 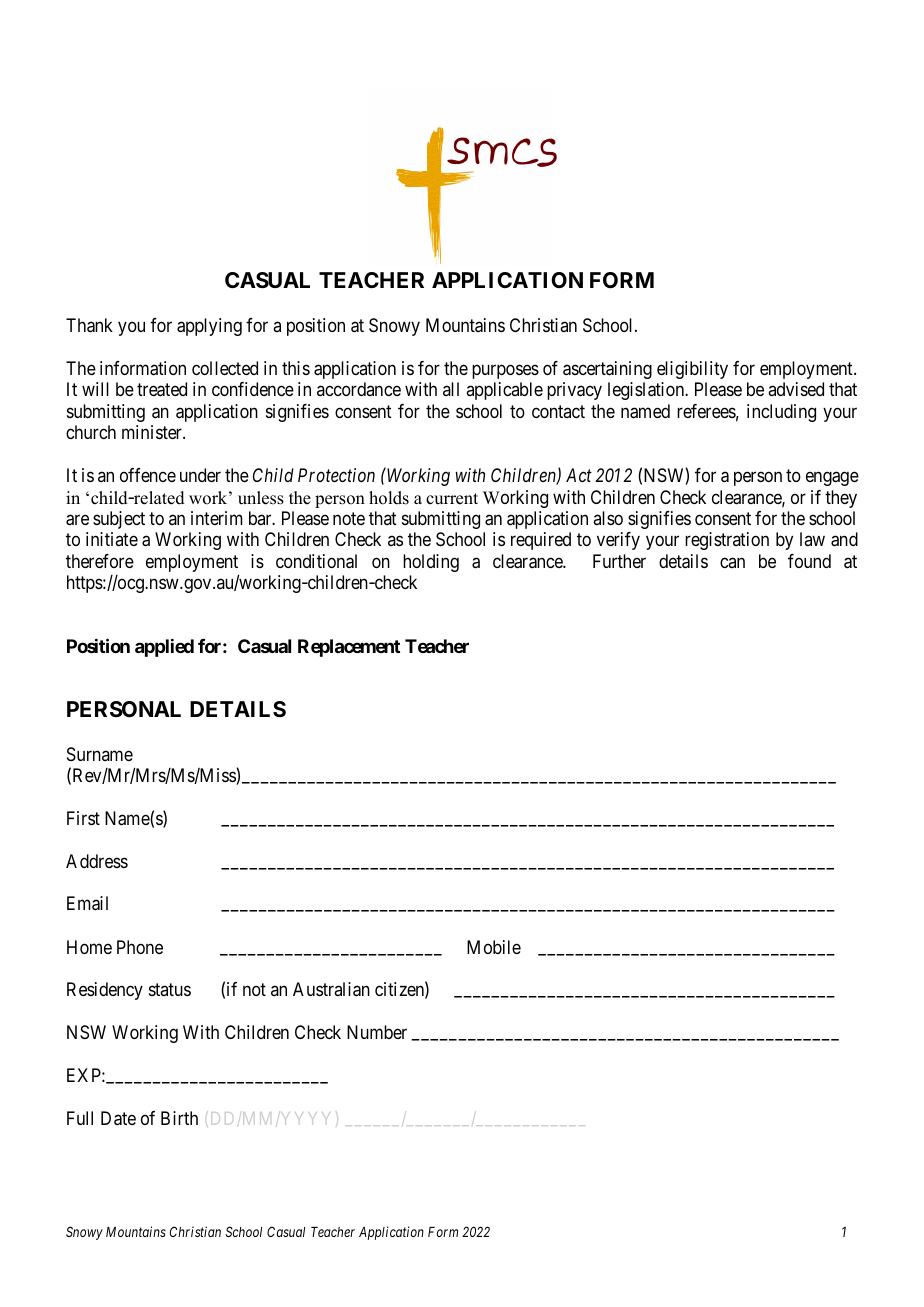 What do you see at coordinates (692, 370) in the page?
I see `eligibility` at bounding box center [692, 370].
